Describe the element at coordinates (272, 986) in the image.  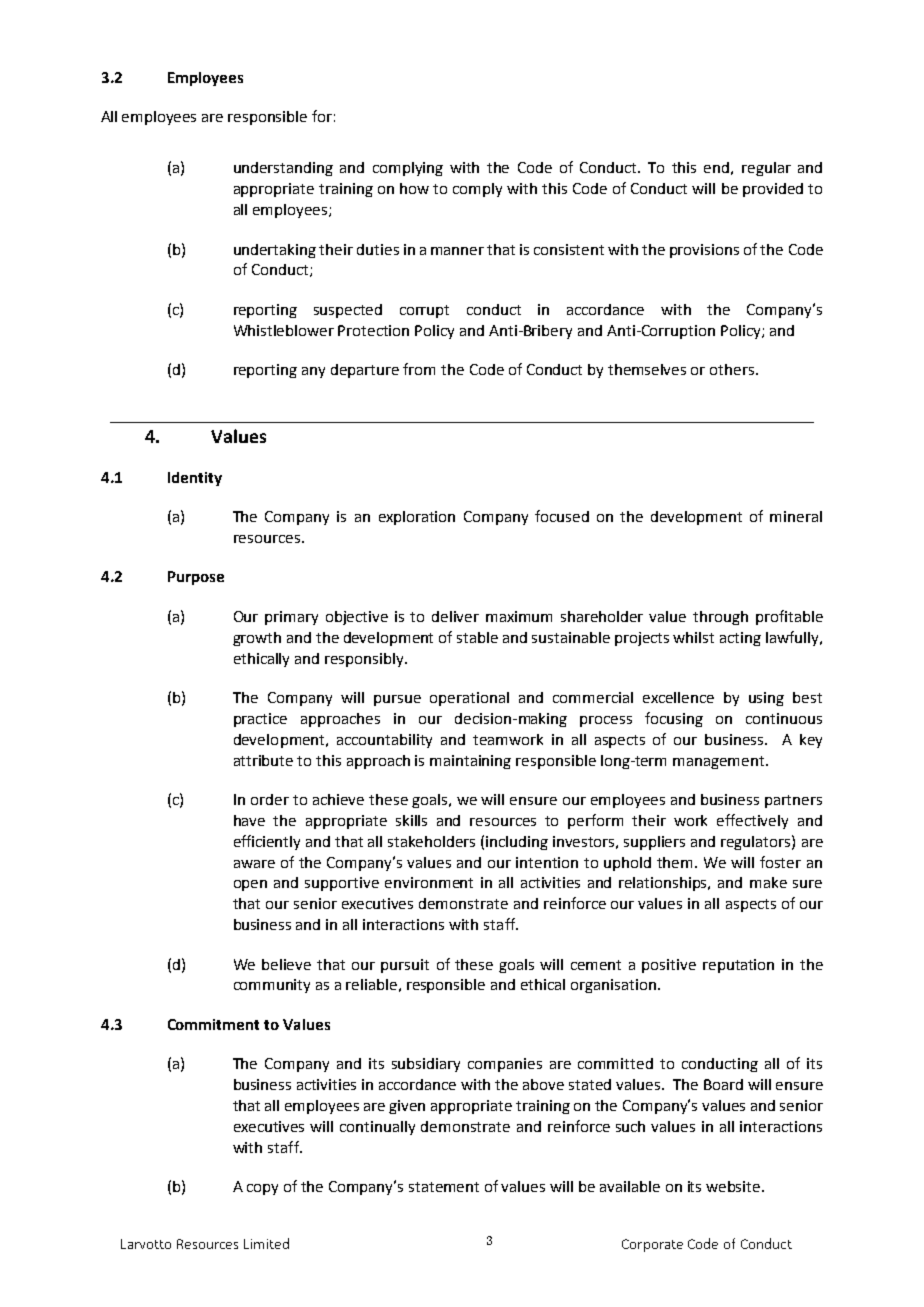
I see `community` at that location.
